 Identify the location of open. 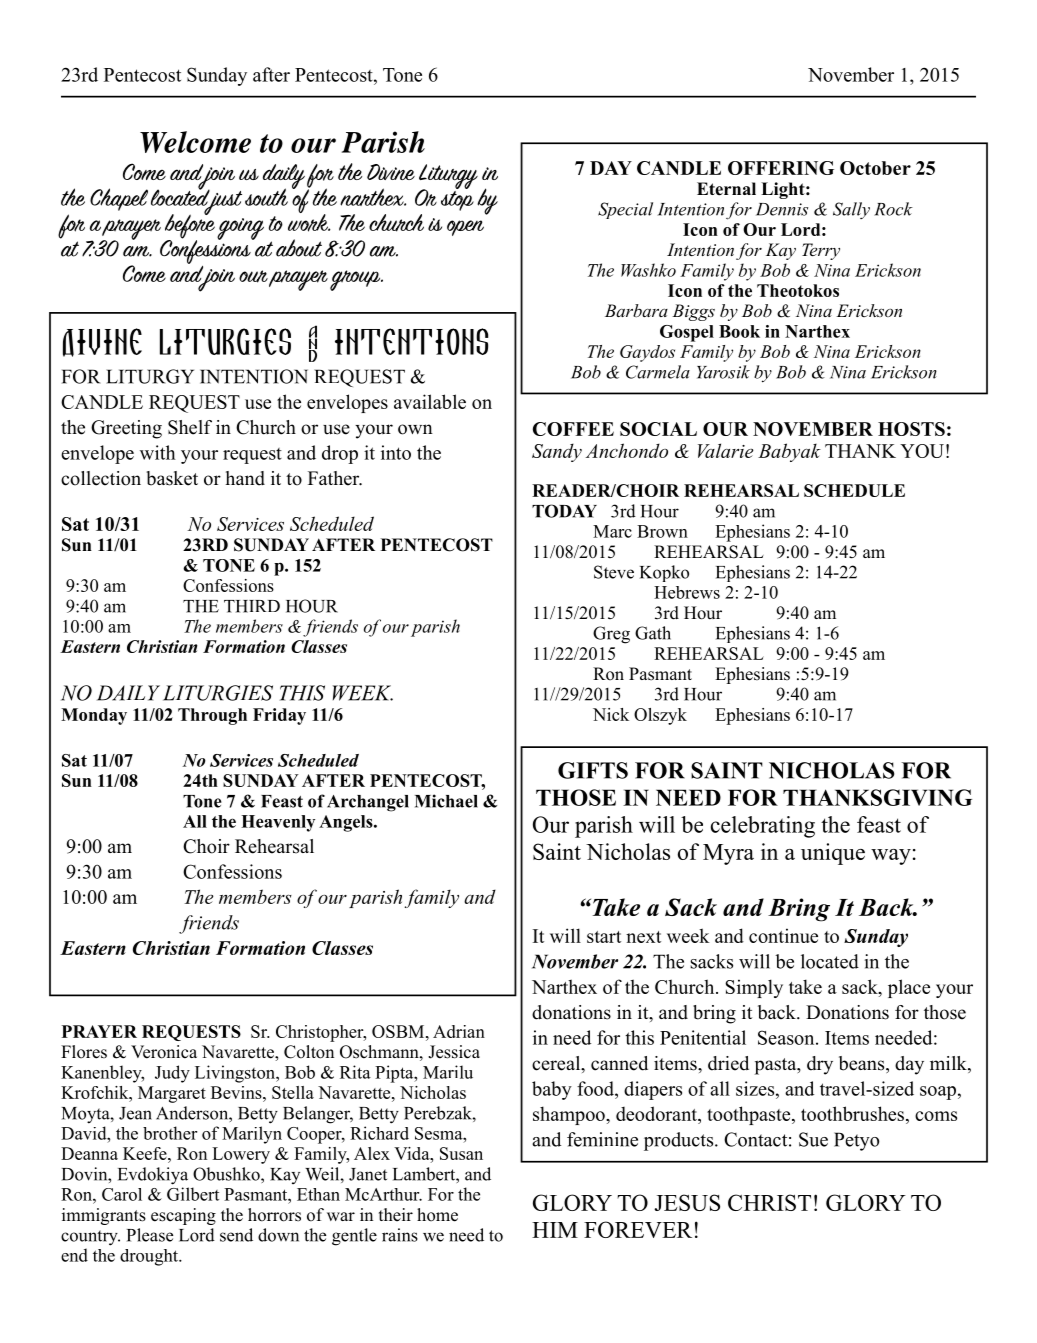
(465, 228).
